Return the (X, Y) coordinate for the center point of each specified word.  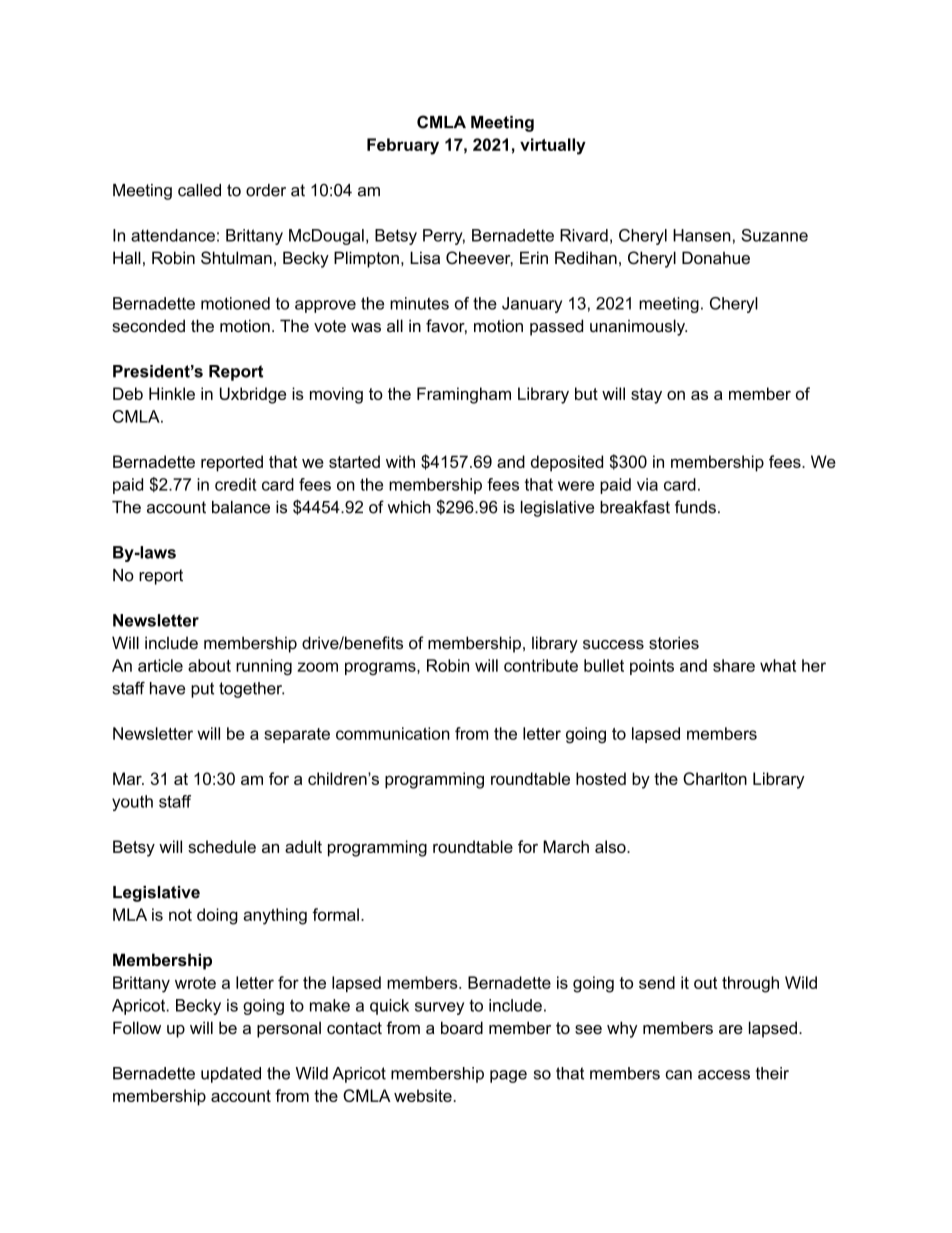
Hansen (702, 235)
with (400, 461)
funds (695, 507)
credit (236, 484)
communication (393, 733)
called (199, 190)
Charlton (715, 778)
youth (132, 803)
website (423, 1095)
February (403, 146)
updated (231, 1075)
